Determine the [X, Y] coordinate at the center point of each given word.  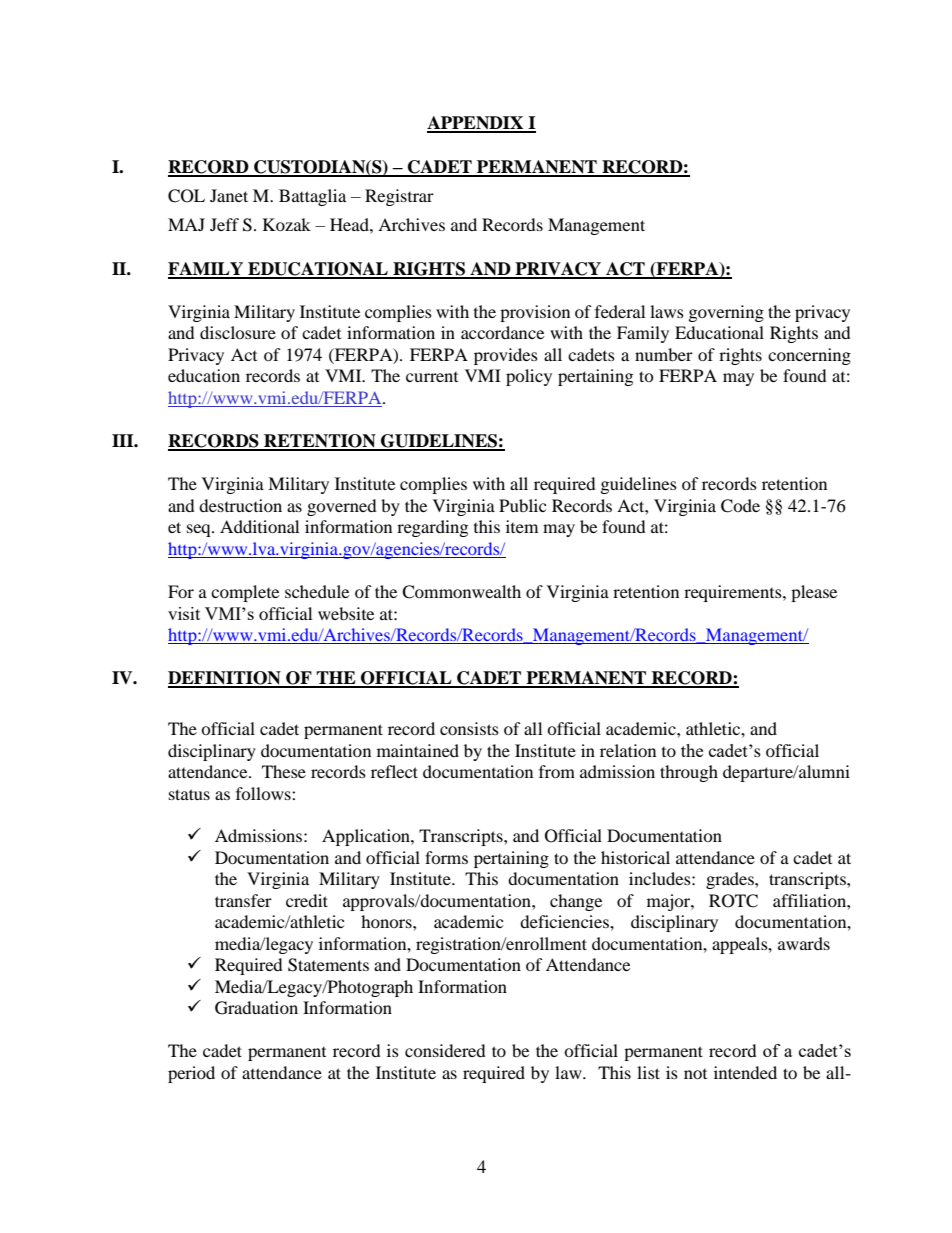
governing [726, 313]
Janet [229, 195]
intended [745, 1072]
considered [445, 1050]
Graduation [256, 1008]
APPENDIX [476, 124]
